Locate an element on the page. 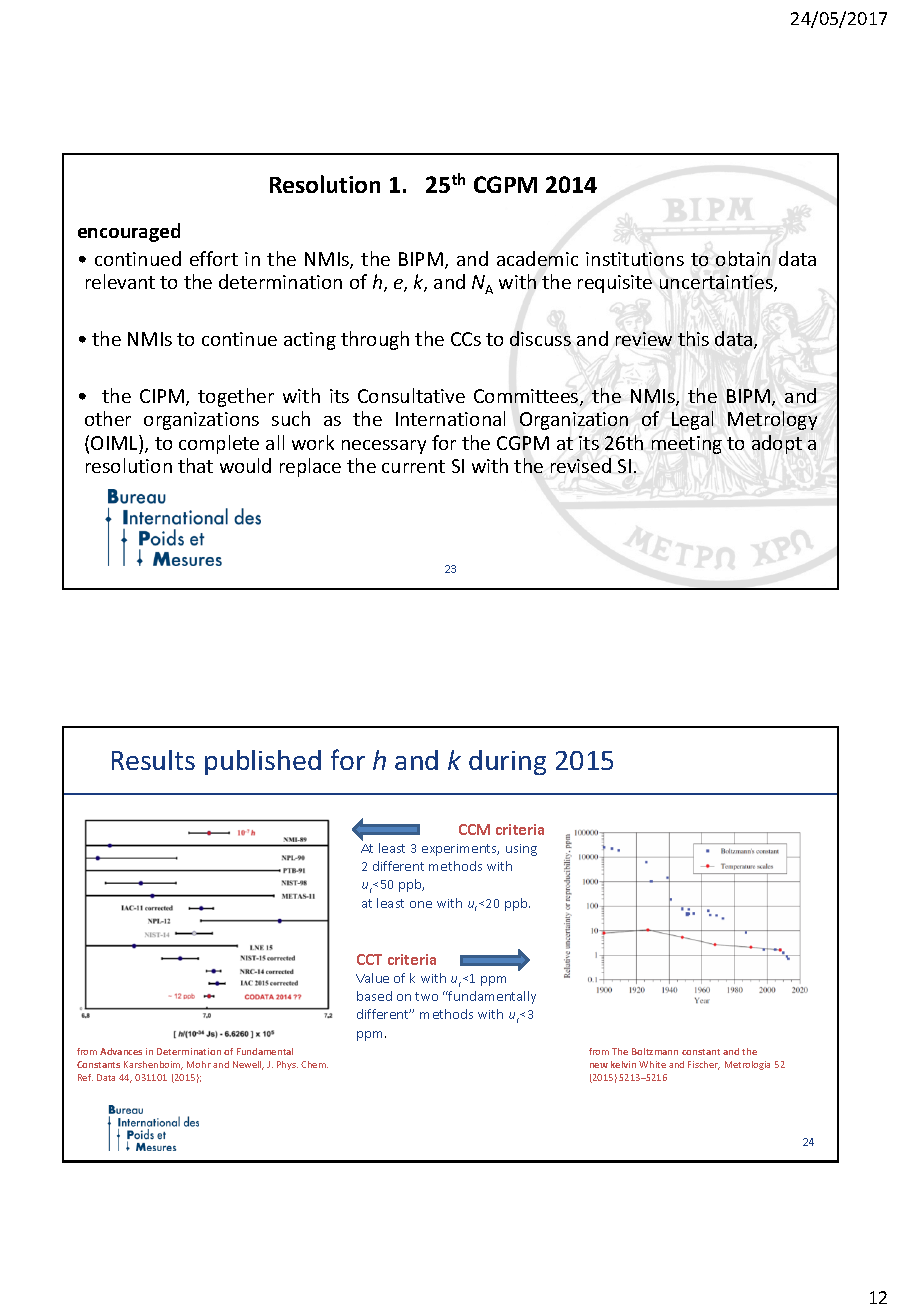 The width and height of the page is (901, 1316). revised is located at coordinates (581, 465).
